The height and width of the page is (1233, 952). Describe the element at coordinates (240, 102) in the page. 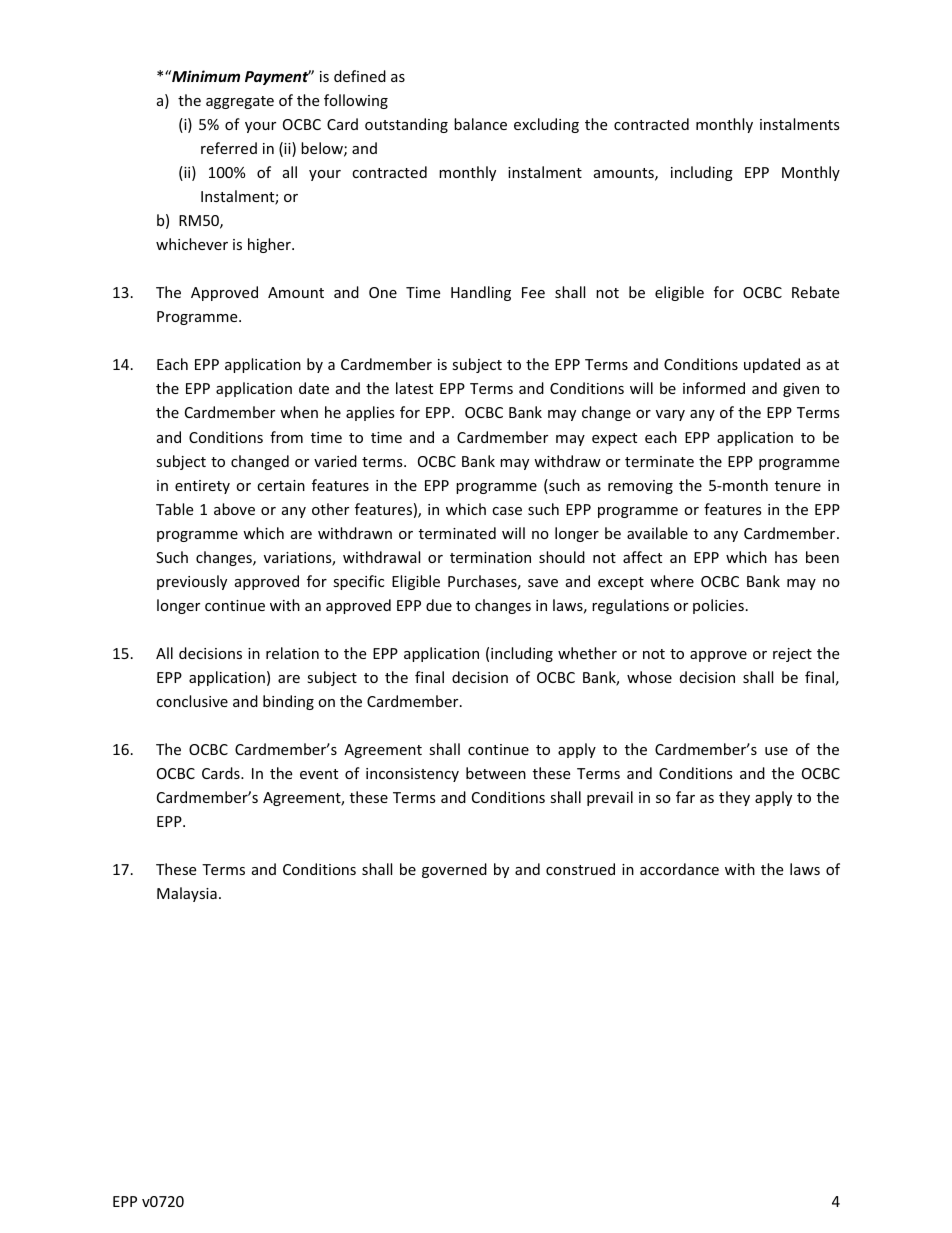

I see `aggregate` at that location.
